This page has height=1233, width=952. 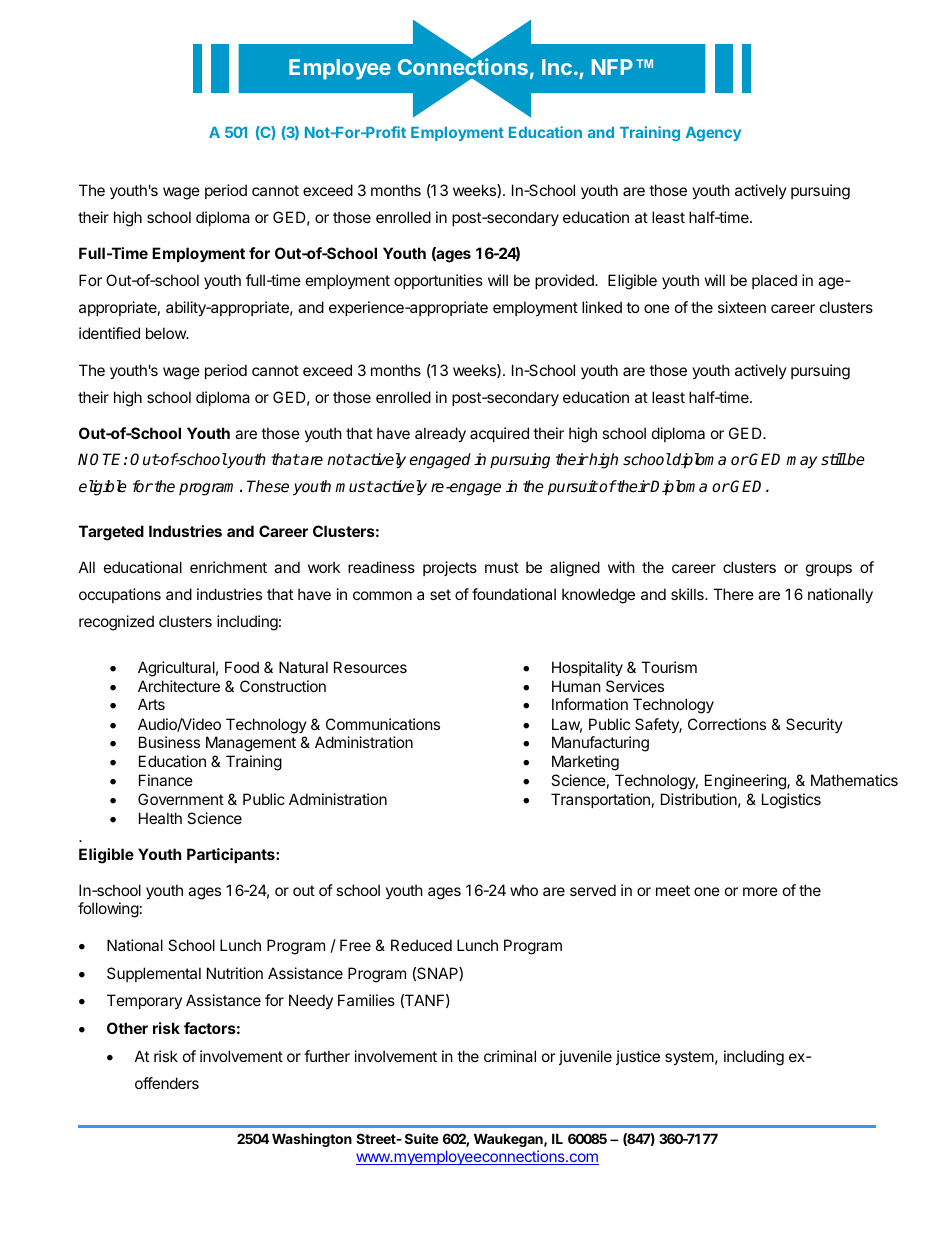 What do you see at coordinates (268, 486) in the page?
I see `These` at bounding box center [268, 486].
